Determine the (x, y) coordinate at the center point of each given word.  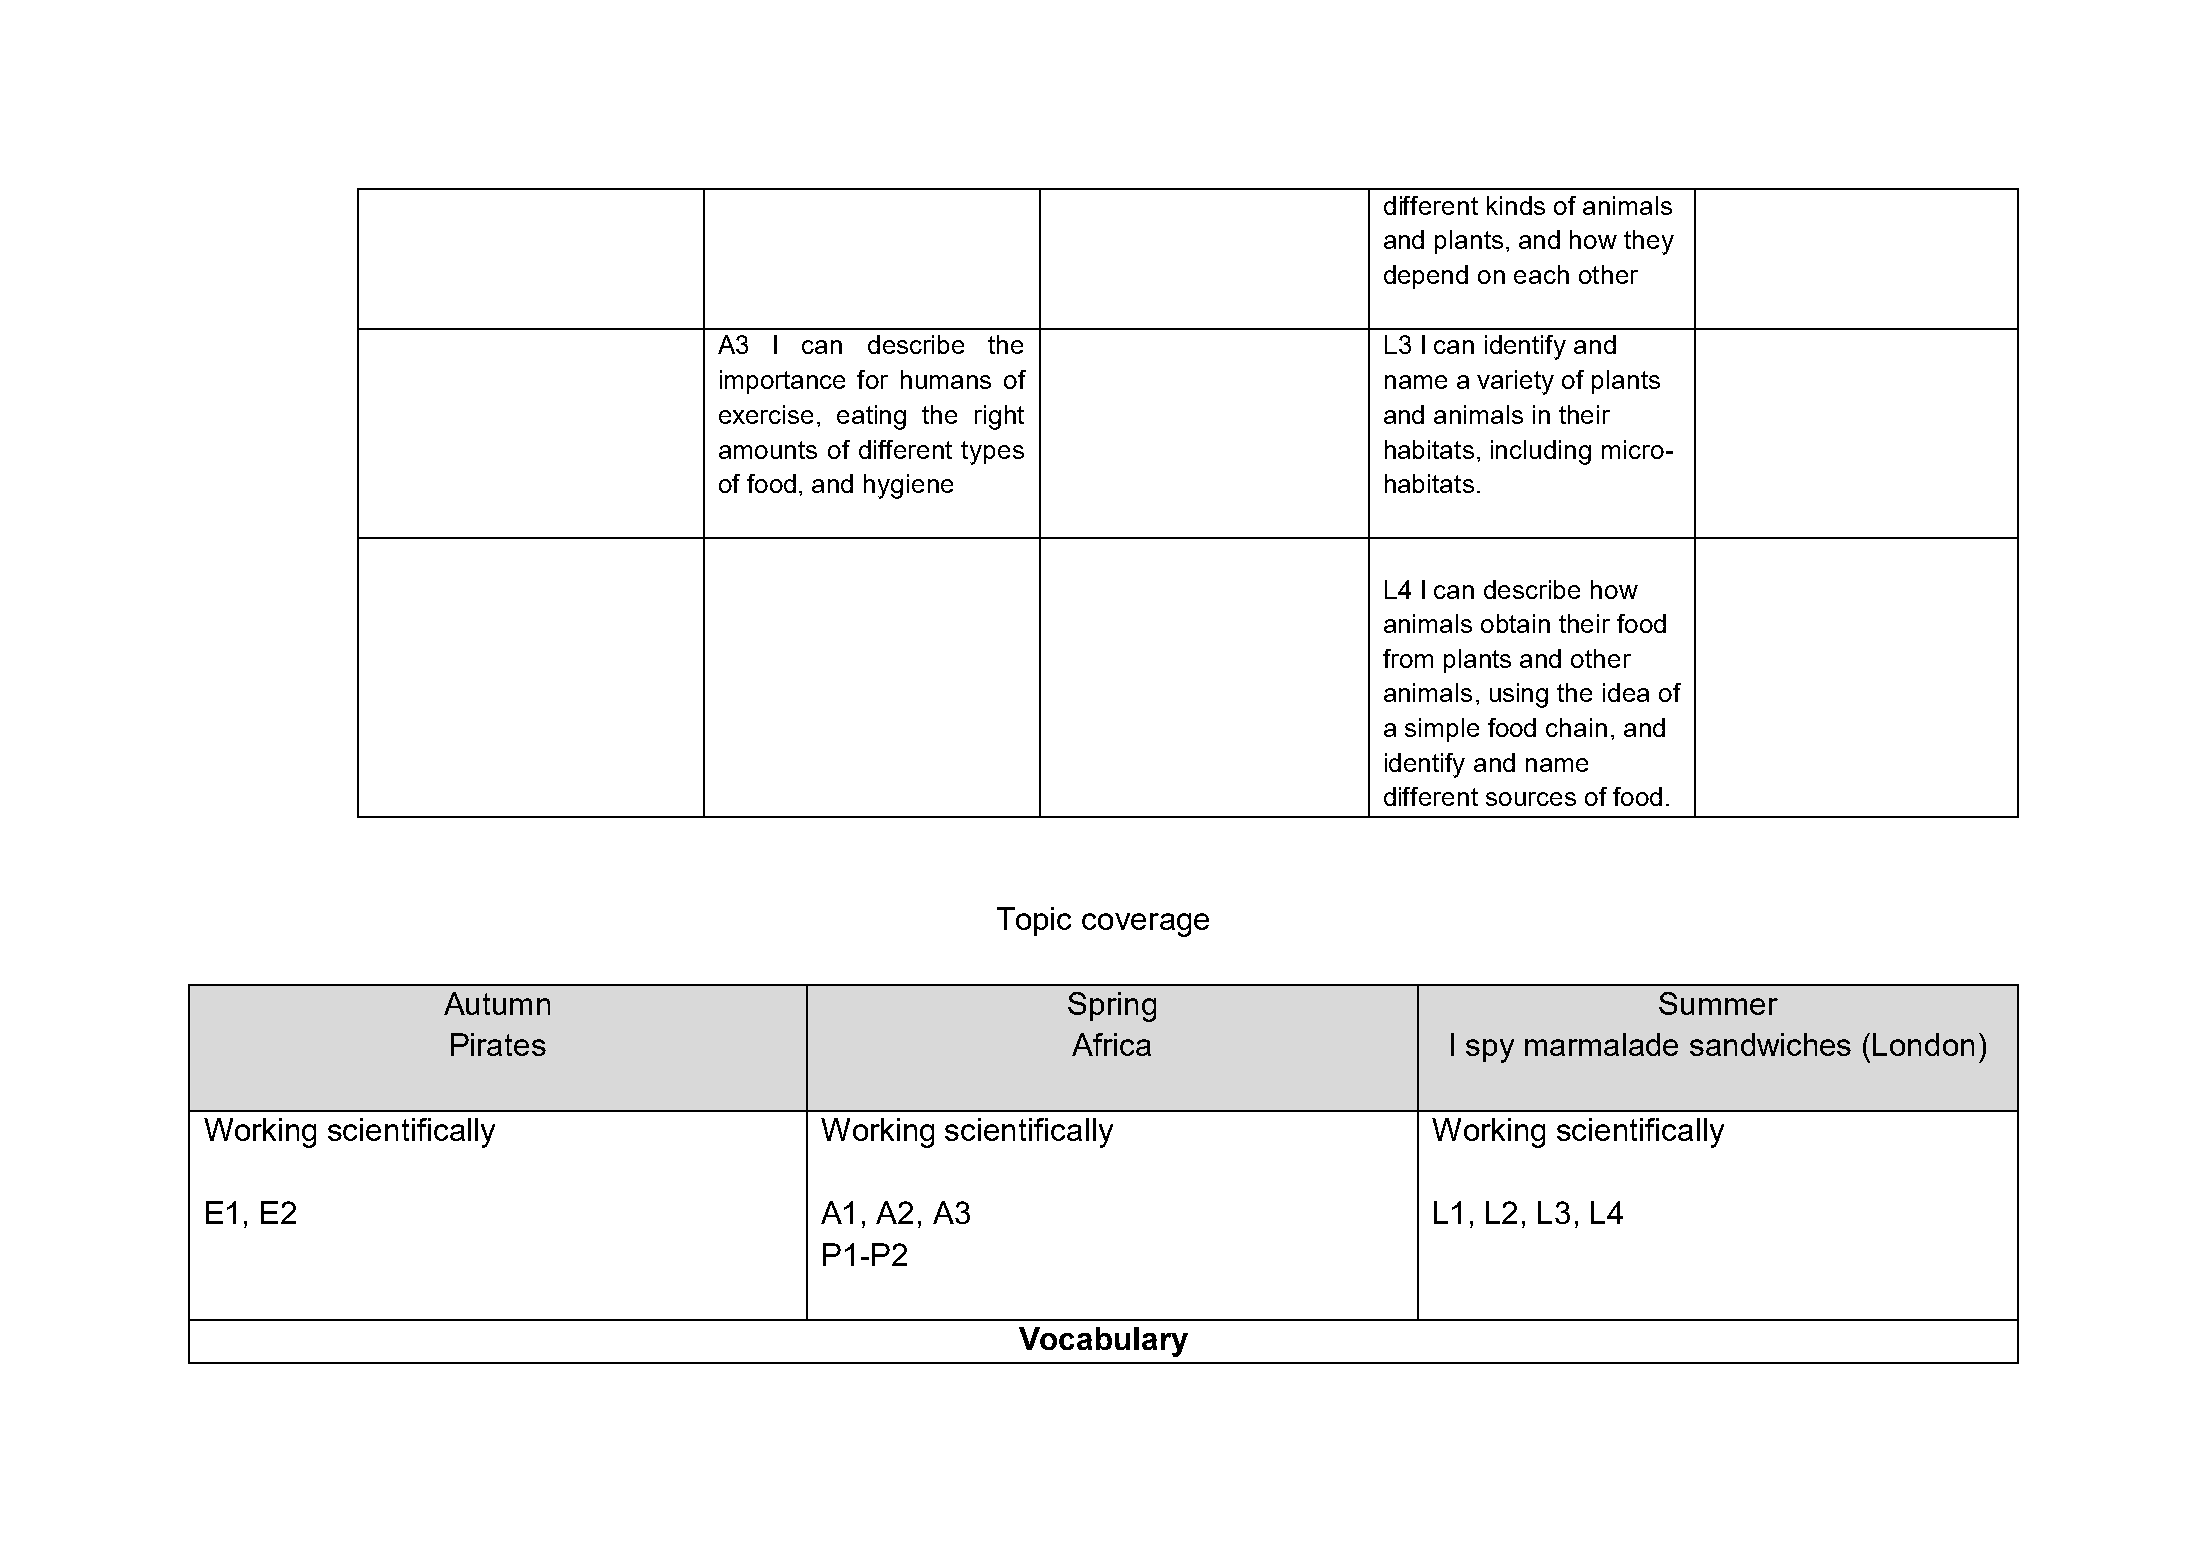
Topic (1034, 921)
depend (1426, 277)
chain (1576, 727)
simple (1442, 730)
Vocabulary (1103, 1342)
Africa (1111, 1044)
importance (782, 382)
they (1649, 242)
